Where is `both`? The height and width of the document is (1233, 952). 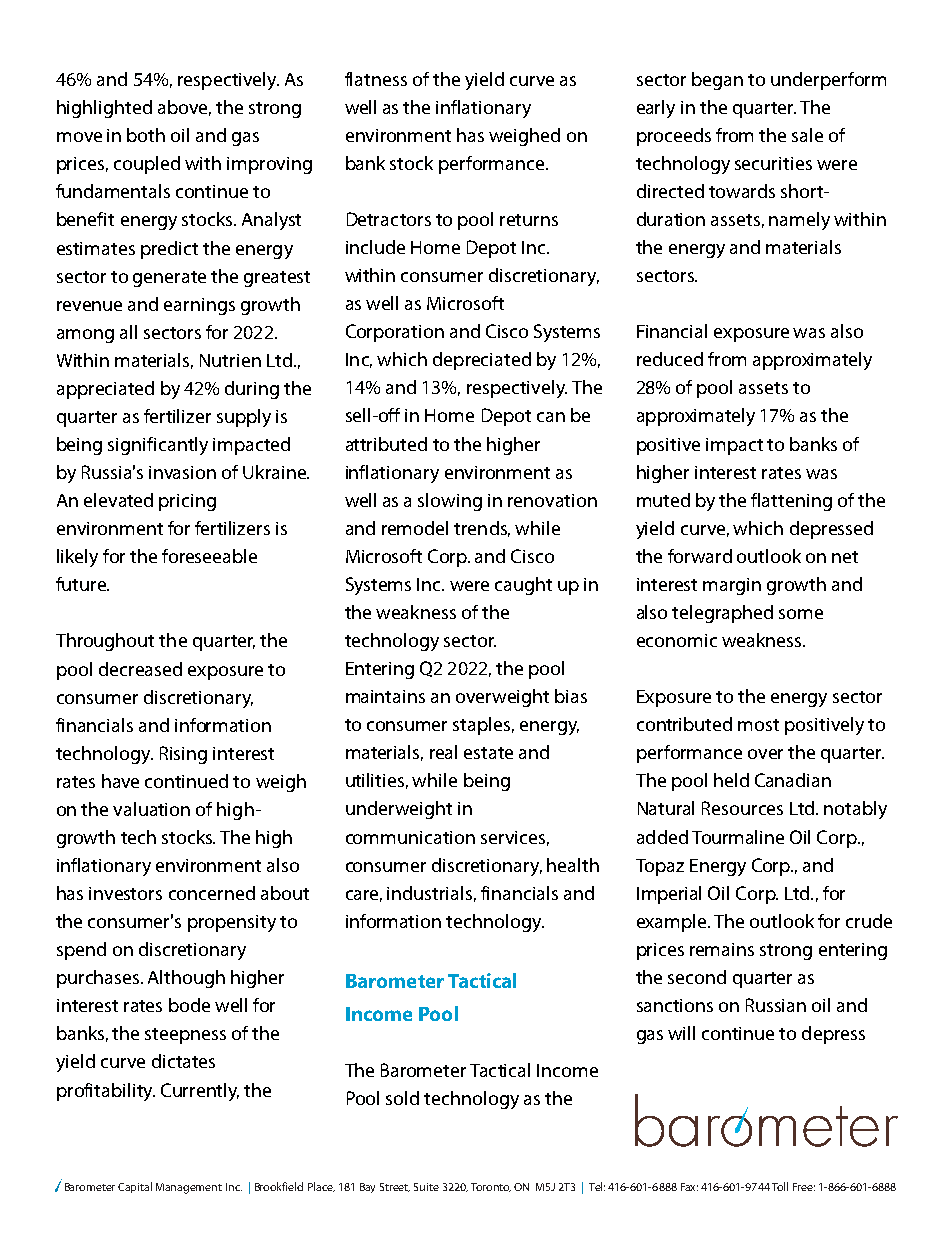
both is located at coordinates (146, 135).
